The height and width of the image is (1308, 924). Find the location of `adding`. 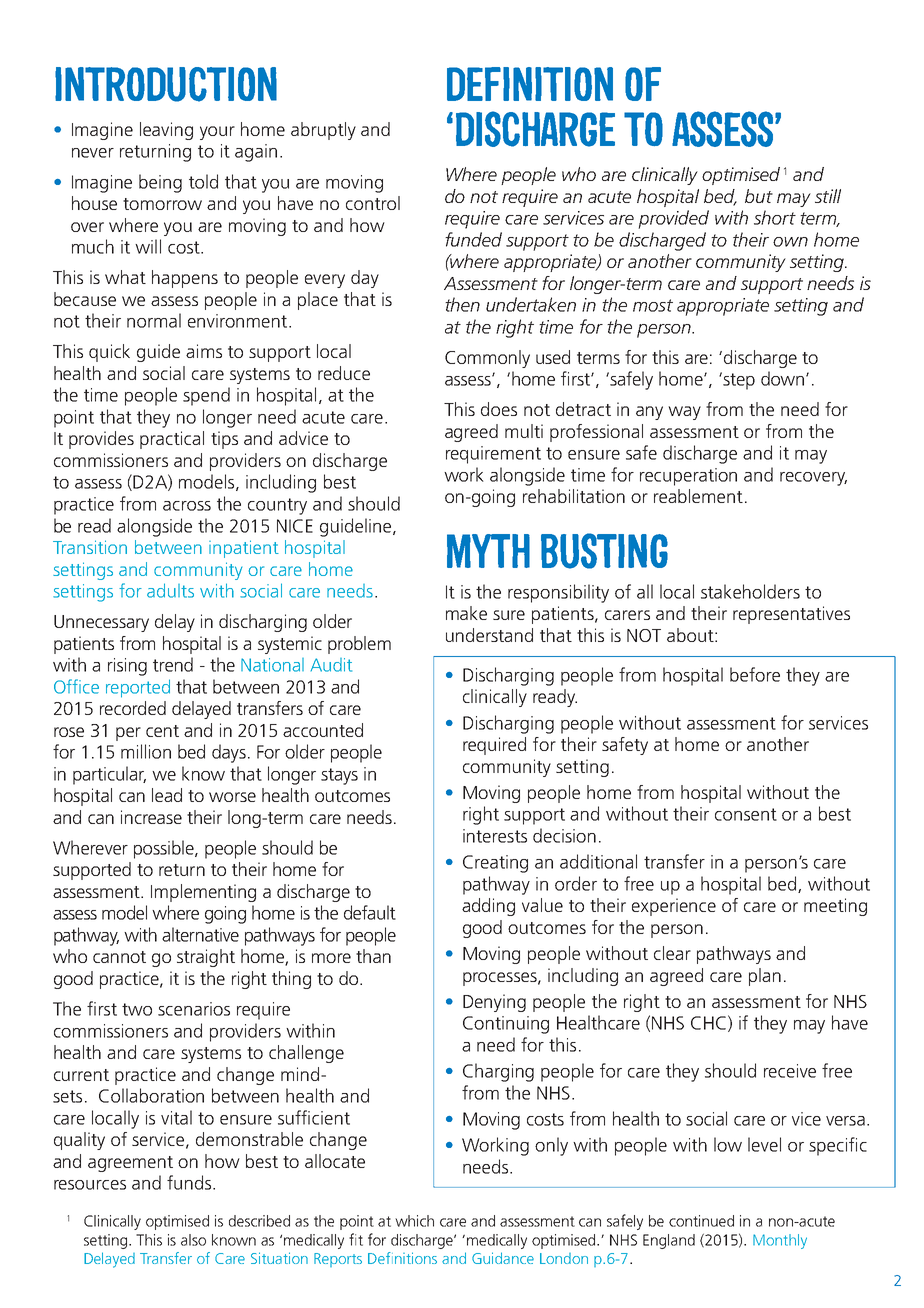

adding is located at coordinates (488, 907).
